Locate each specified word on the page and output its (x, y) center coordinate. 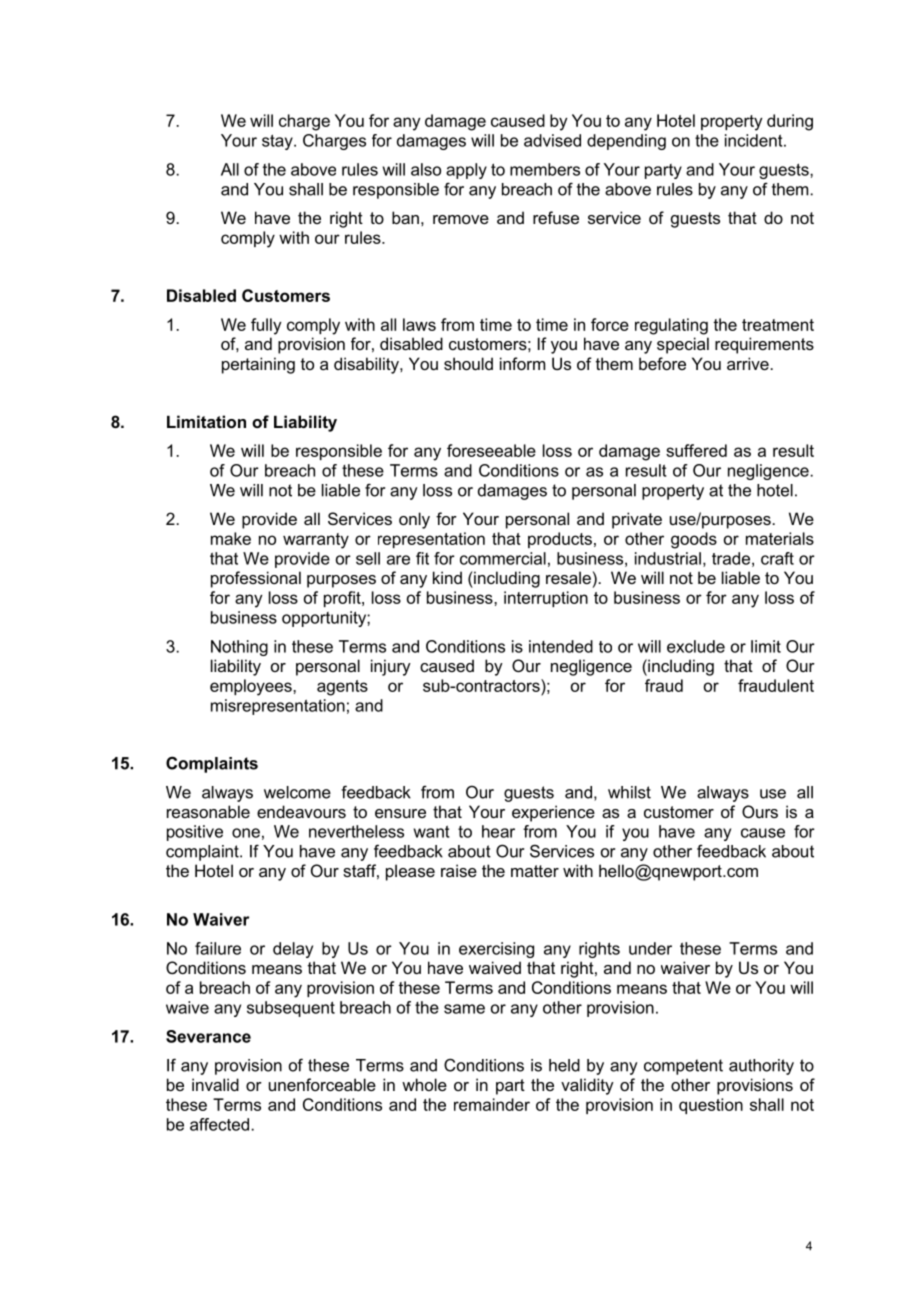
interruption (546, 599)
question (711, 1106)
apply (466, 171)
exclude (696, 646)
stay (278, 142)
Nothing (239, 648)
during (790, 122)
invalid (215, 1084)
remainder (492, 1104)
